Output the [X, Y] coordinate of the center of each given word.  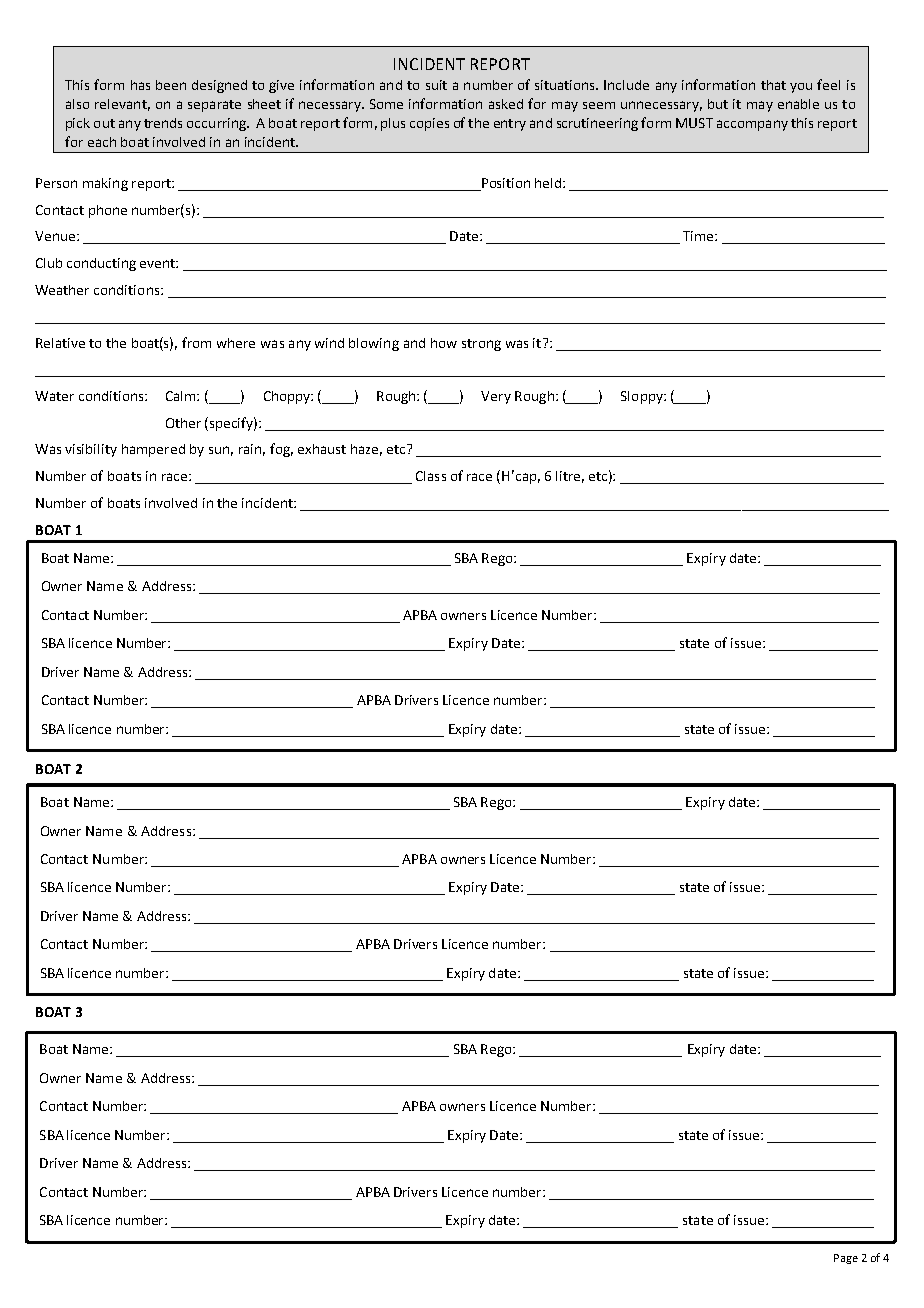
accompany [752, 125]
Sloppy [643, 397]
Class [431, 476]
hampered [153, 450]
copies [429, 124]
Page [846, 1259]
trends [163, 123]
